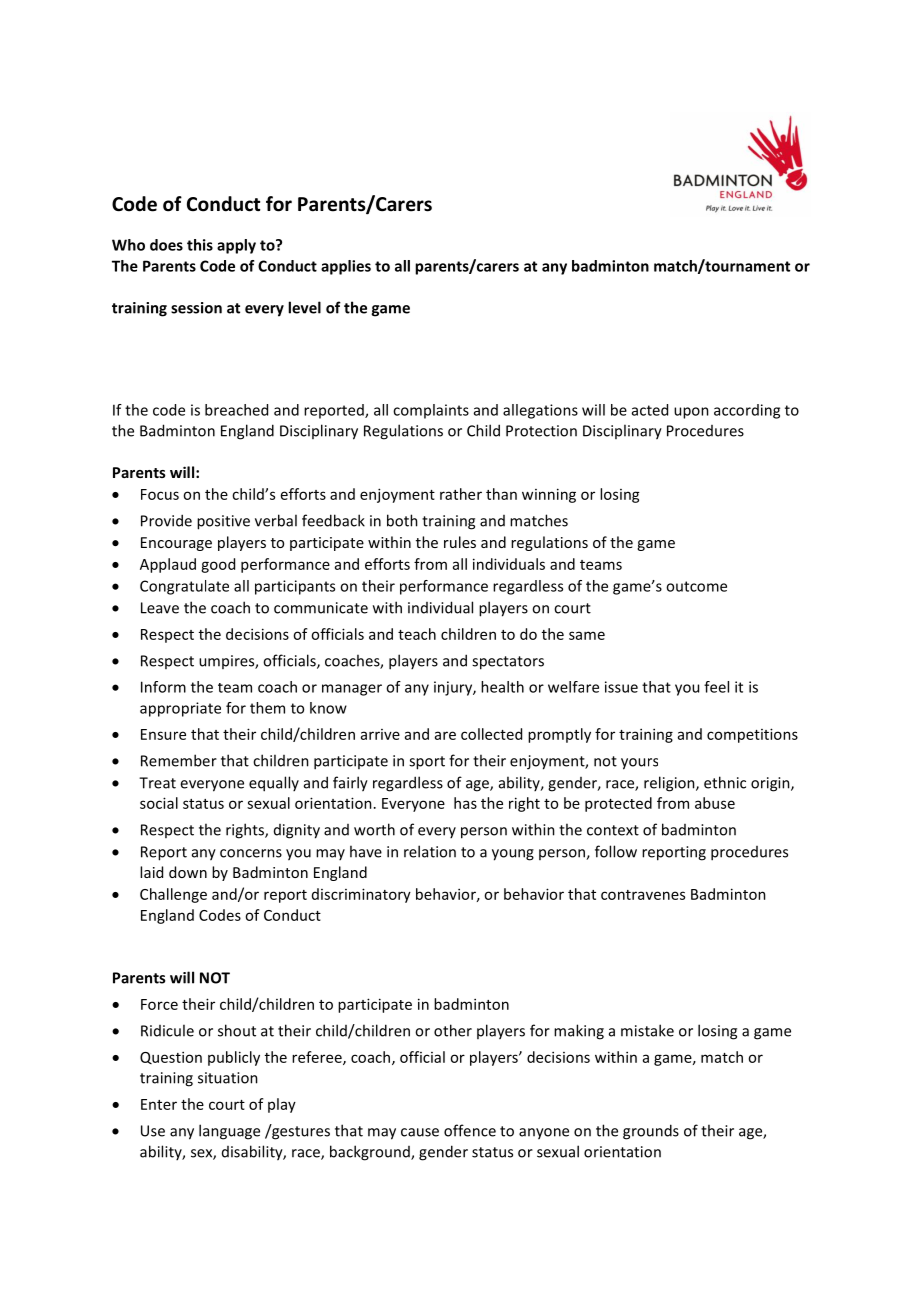 The height and width of the document is (1308, 924). I want to click on sport, so click(427, 763).
